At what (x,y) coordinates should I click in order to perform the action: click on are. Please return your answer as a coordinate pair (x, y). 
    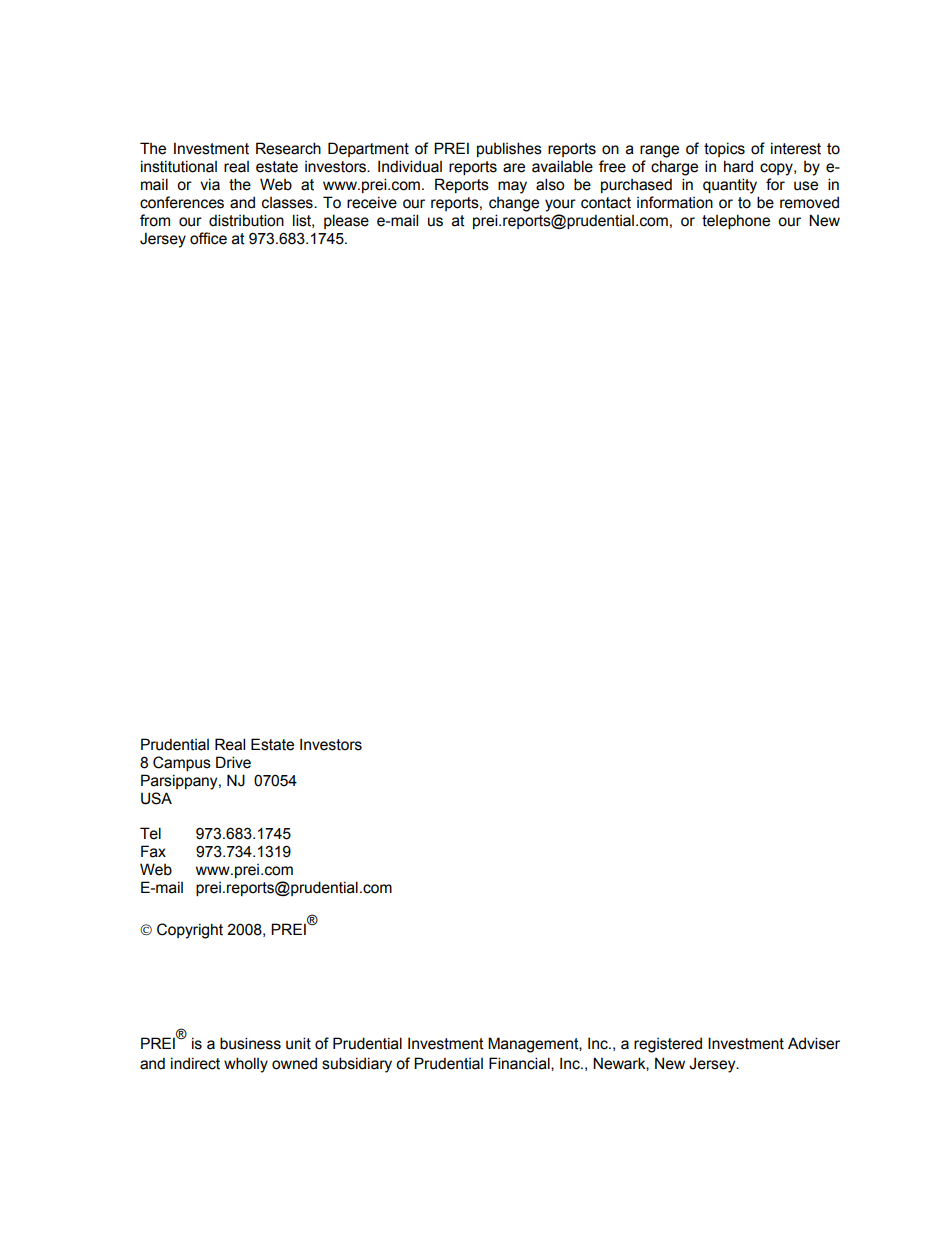
    Looking at the image, I should click on (514, 168).
